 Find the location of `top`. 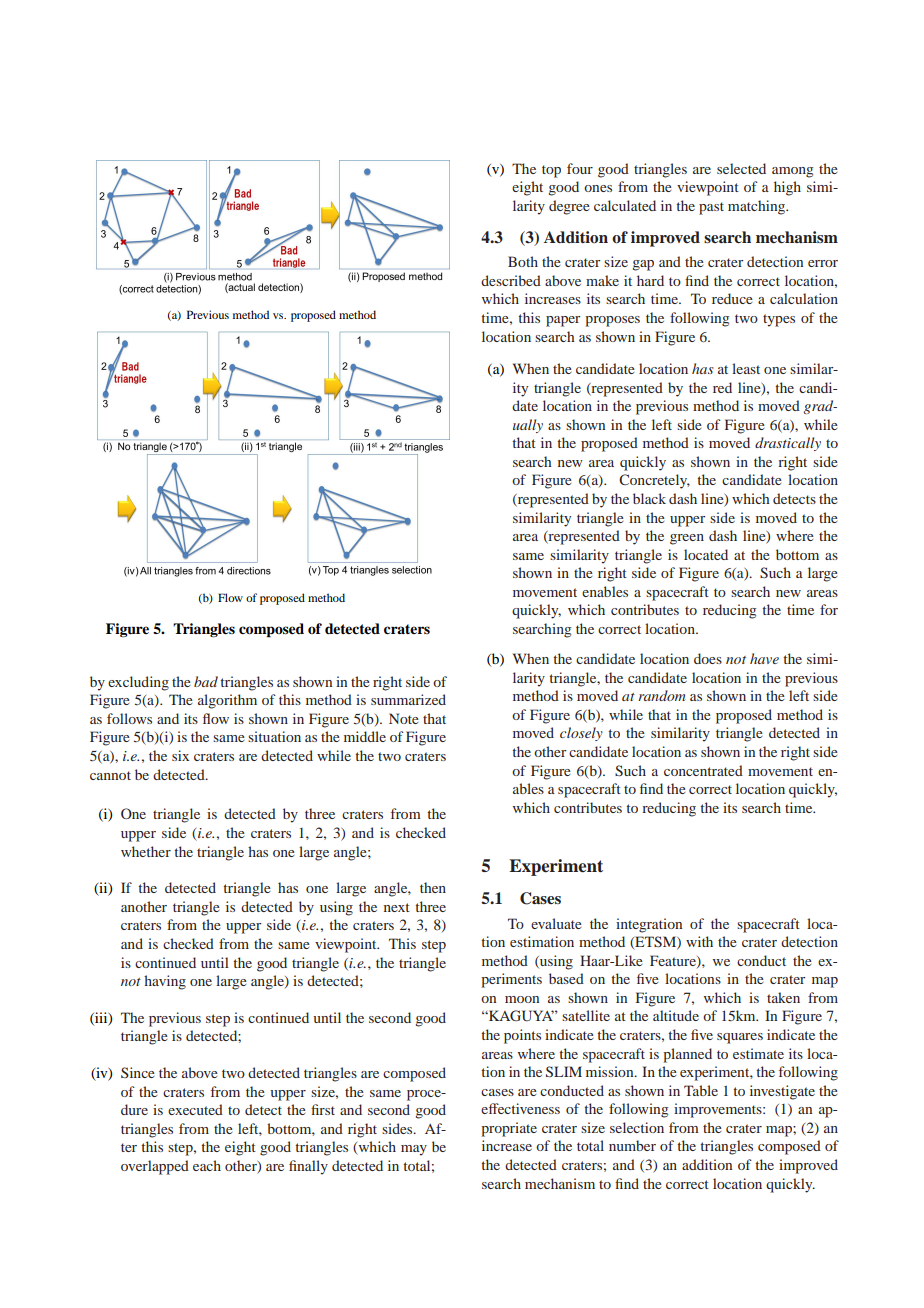

top is located at coordinates (551, 171).
